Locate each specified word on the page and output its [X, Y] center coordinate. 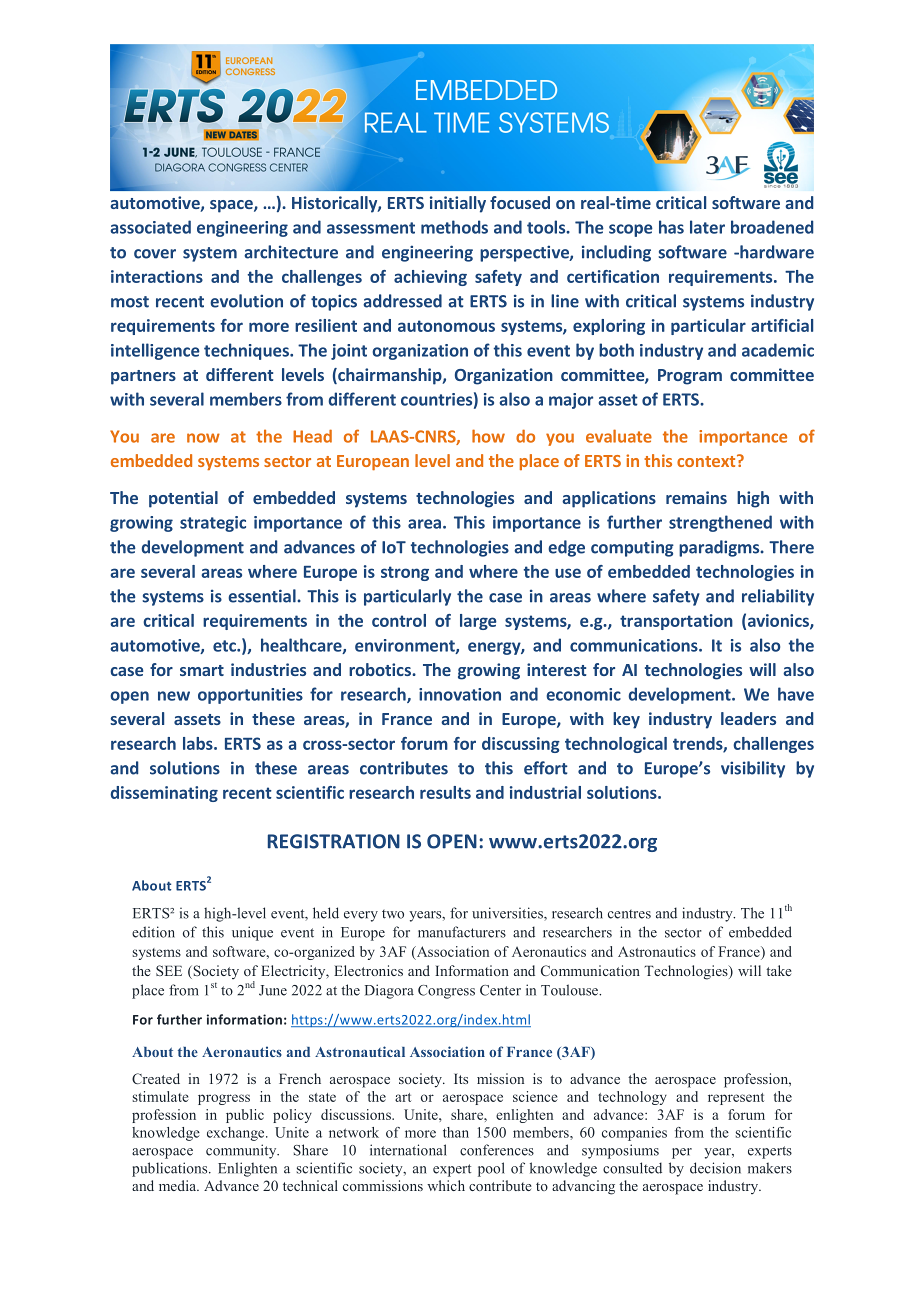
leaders [748, 718]
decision [715, 1168]
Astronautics [657, 951]
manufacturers [462, 932]
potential [183, 499]
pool [491, 1169]
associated [150, 227]
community [242, 1151]
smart [202, 670]
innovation [460, 694]
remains [696, 497]
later [707, 227]
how [488, 436]
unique [252, 933]
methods [454, 227]
